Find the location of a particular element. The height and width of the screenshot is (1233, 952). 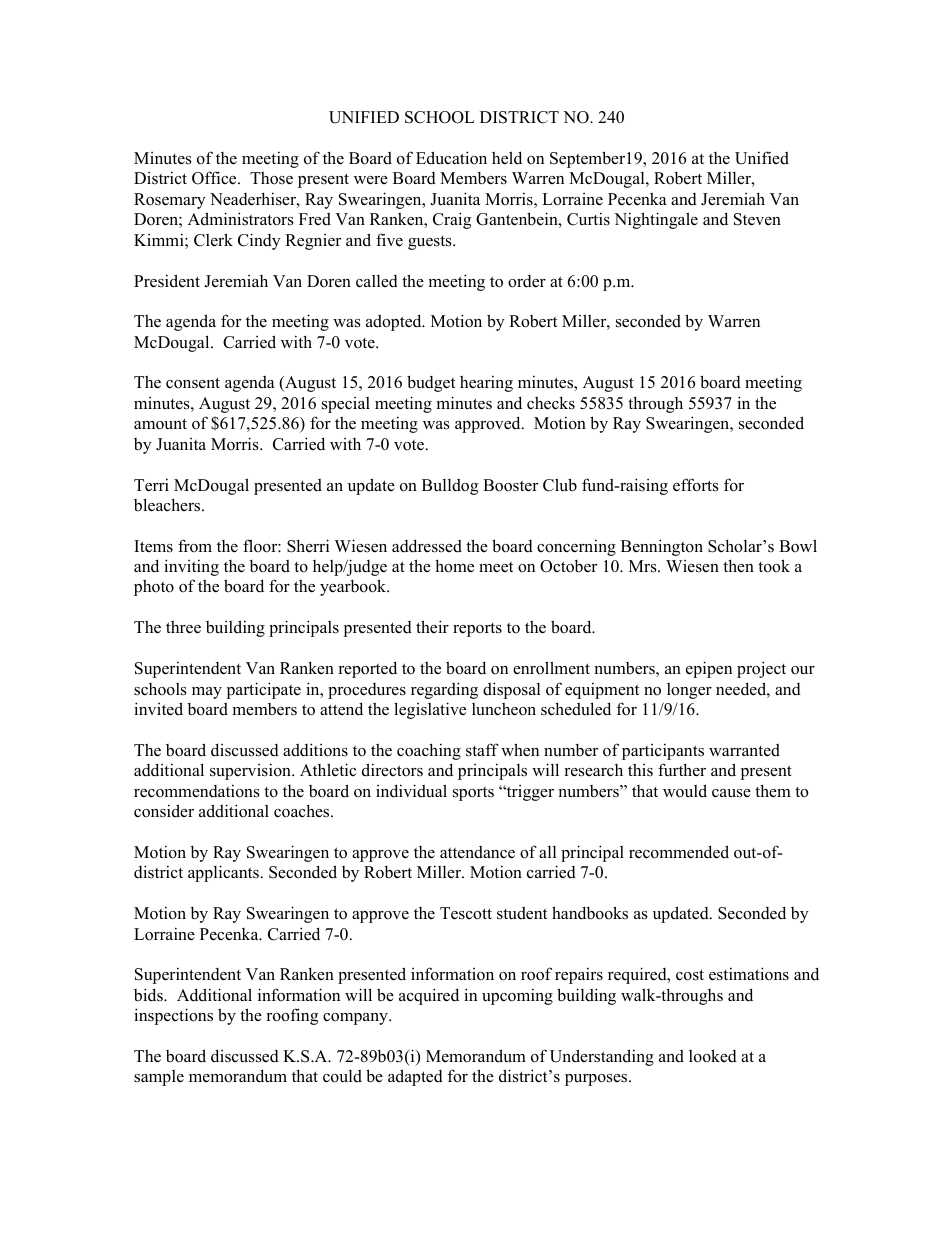

three is located at coordinates (183, 627).
